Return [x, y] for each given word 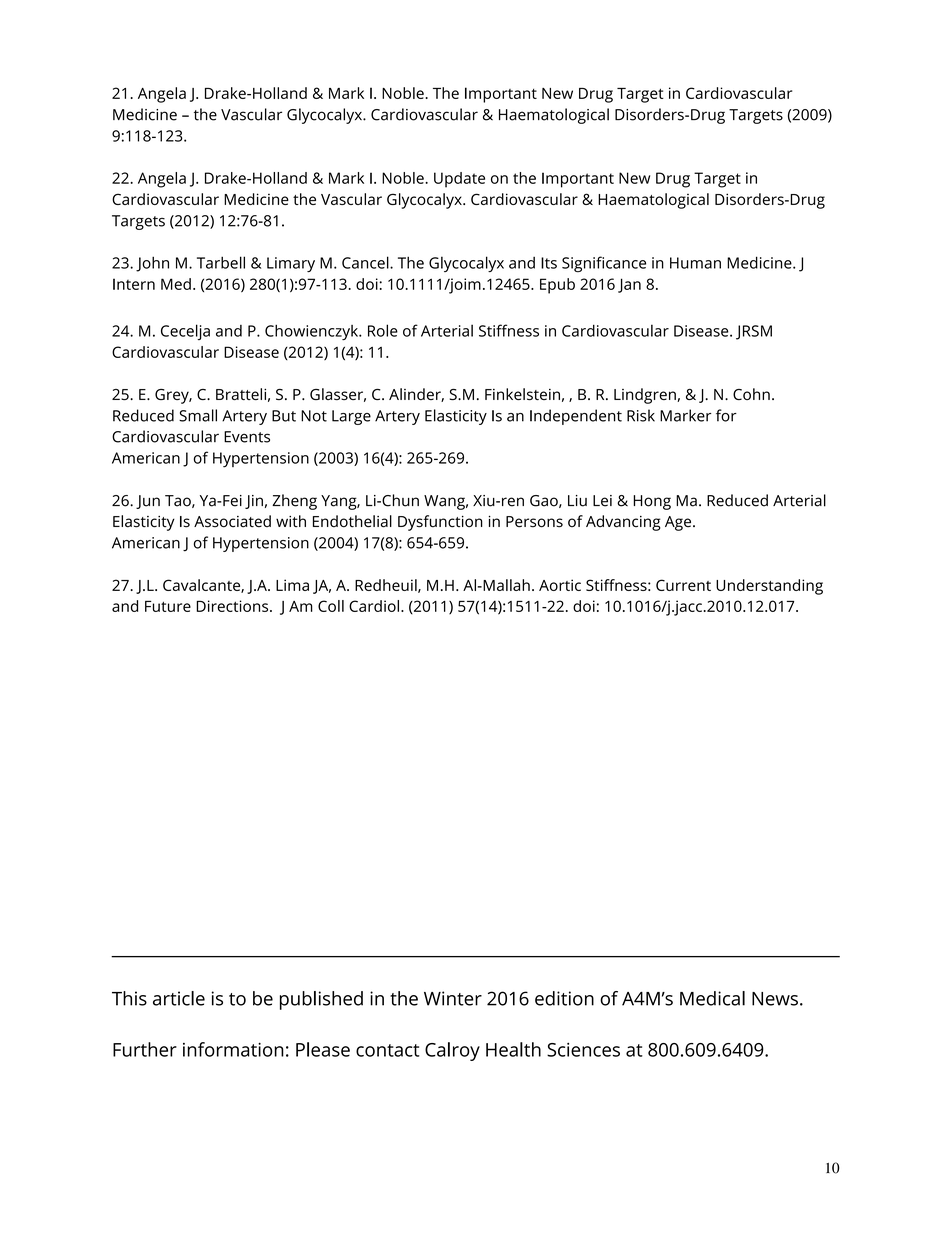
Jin [254, 502]
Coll [331, 606]
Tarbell [221, 262]
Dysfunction [440, 523]
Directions [233, 606]
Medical [712, 998]
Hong [652, 502]
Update [459, 180]
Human [695, 263]
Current [683, 585]
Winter [453, 998]
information [233, 1049]
